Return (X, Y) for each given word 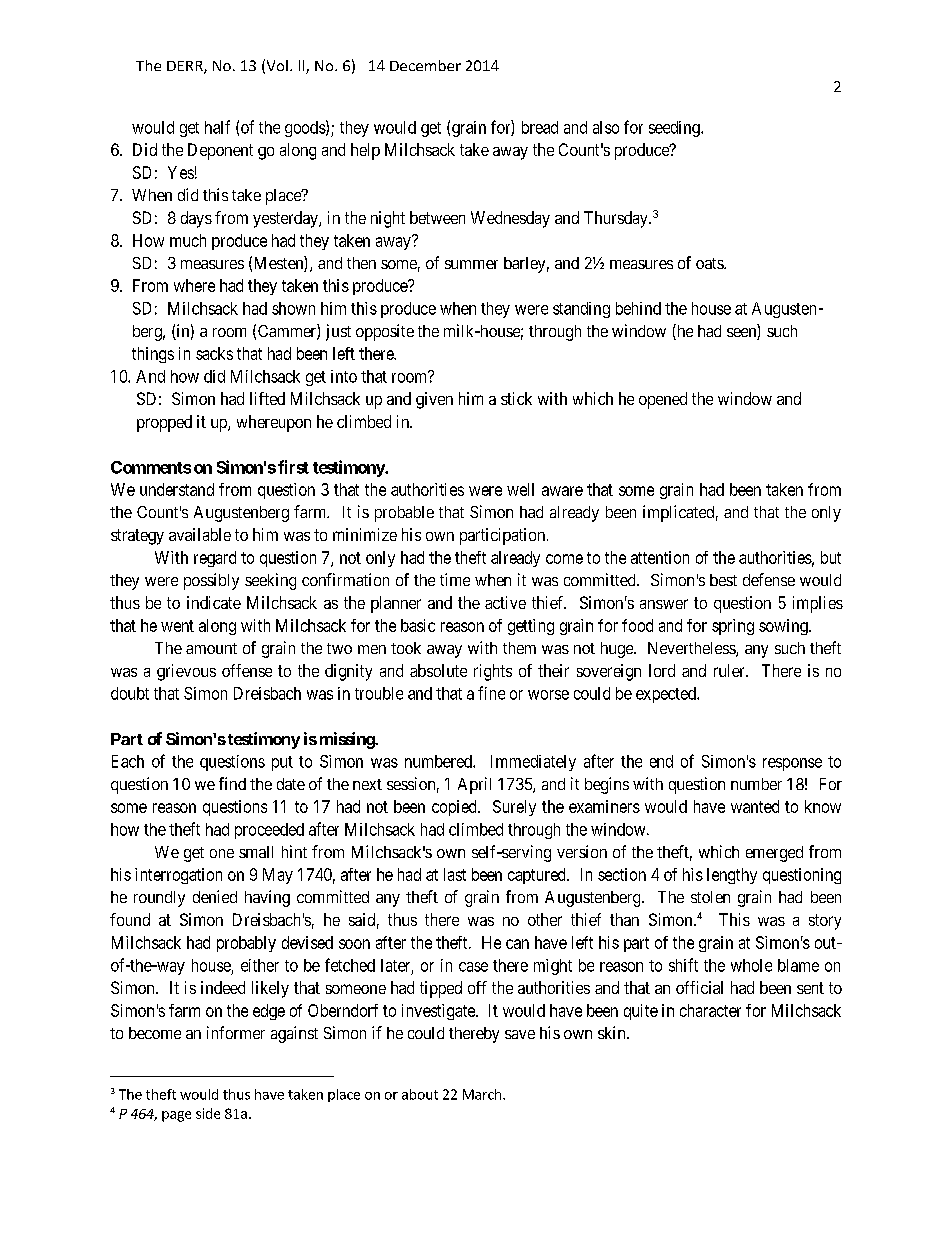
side (208, 1113)
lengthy (732, 876)
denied (215, 896)
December (425, 65)
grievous (186, 672)
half (217, 127)
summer (471, 264)
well (520, 489)
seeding (675, 129)
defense (769, 579)
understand (177, 489)
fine (491, 693)
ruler (730, 670)
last (455, 874)
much (188, 240)
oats (710, 263)
